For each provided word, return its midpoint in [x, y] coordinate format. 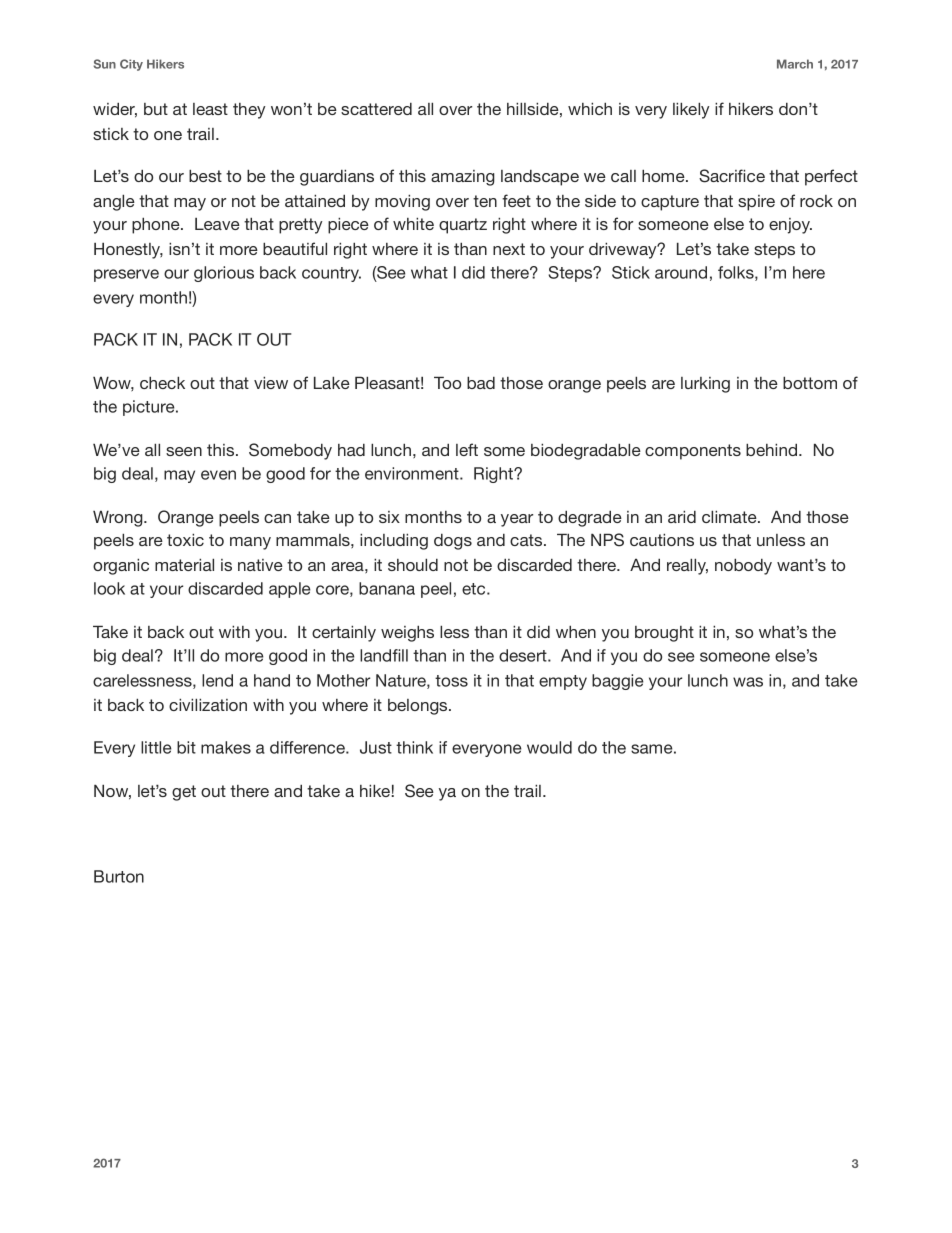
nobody [743, 566]
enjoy [790, 226]
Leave [217, 224]
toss [451, 681]
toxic [185, 539]
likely [691, 110]
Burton [119, 876]
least [210, 109]
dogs [453, 542]
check [162, 382]
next [509, 249]
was [748, 682]
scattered [376, 109]
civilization [208, 704]
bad [481, 382]
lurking [705, 385]
